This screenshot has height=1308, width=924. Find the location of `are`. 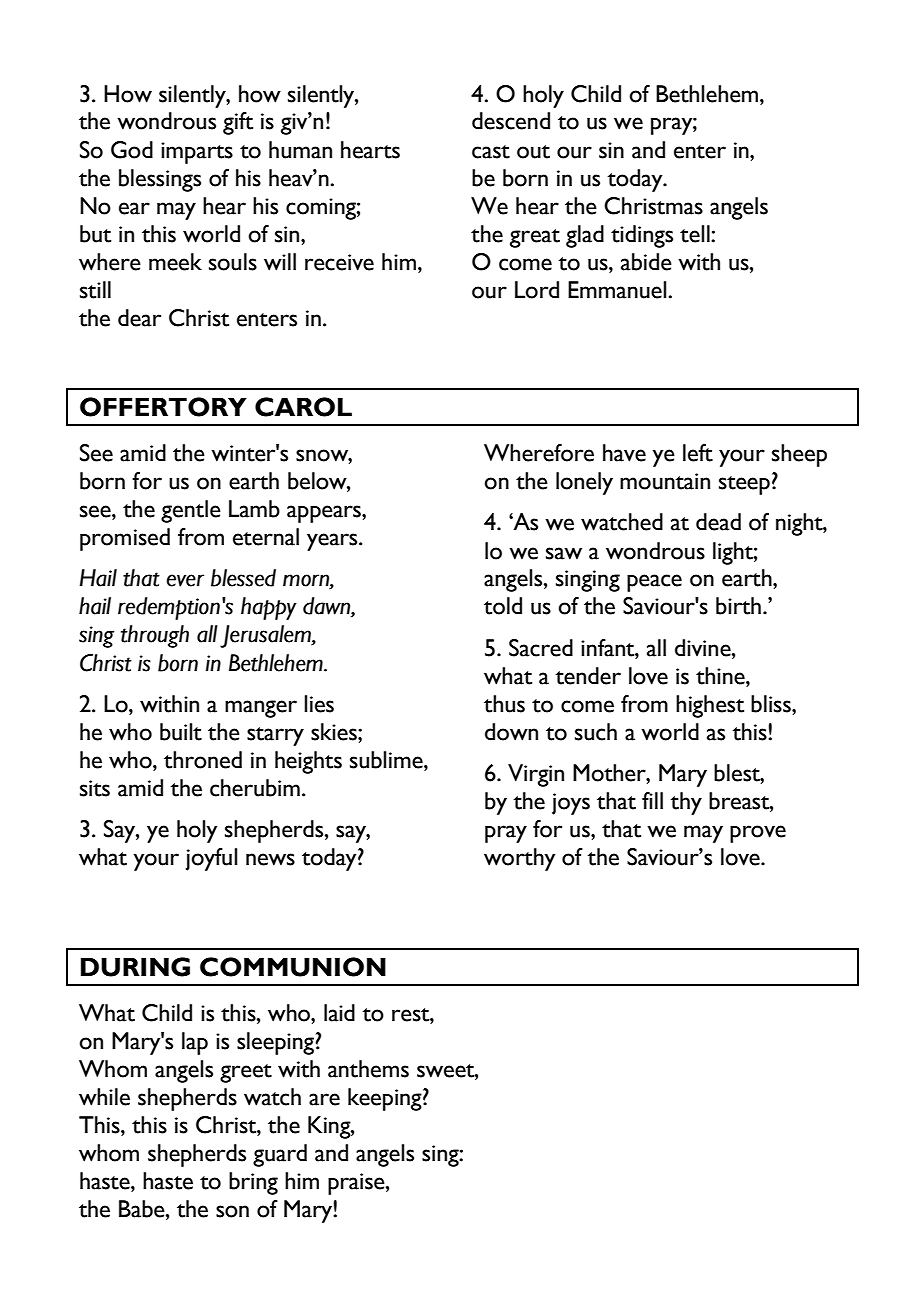

are is located at coordinates (324, 1099).
